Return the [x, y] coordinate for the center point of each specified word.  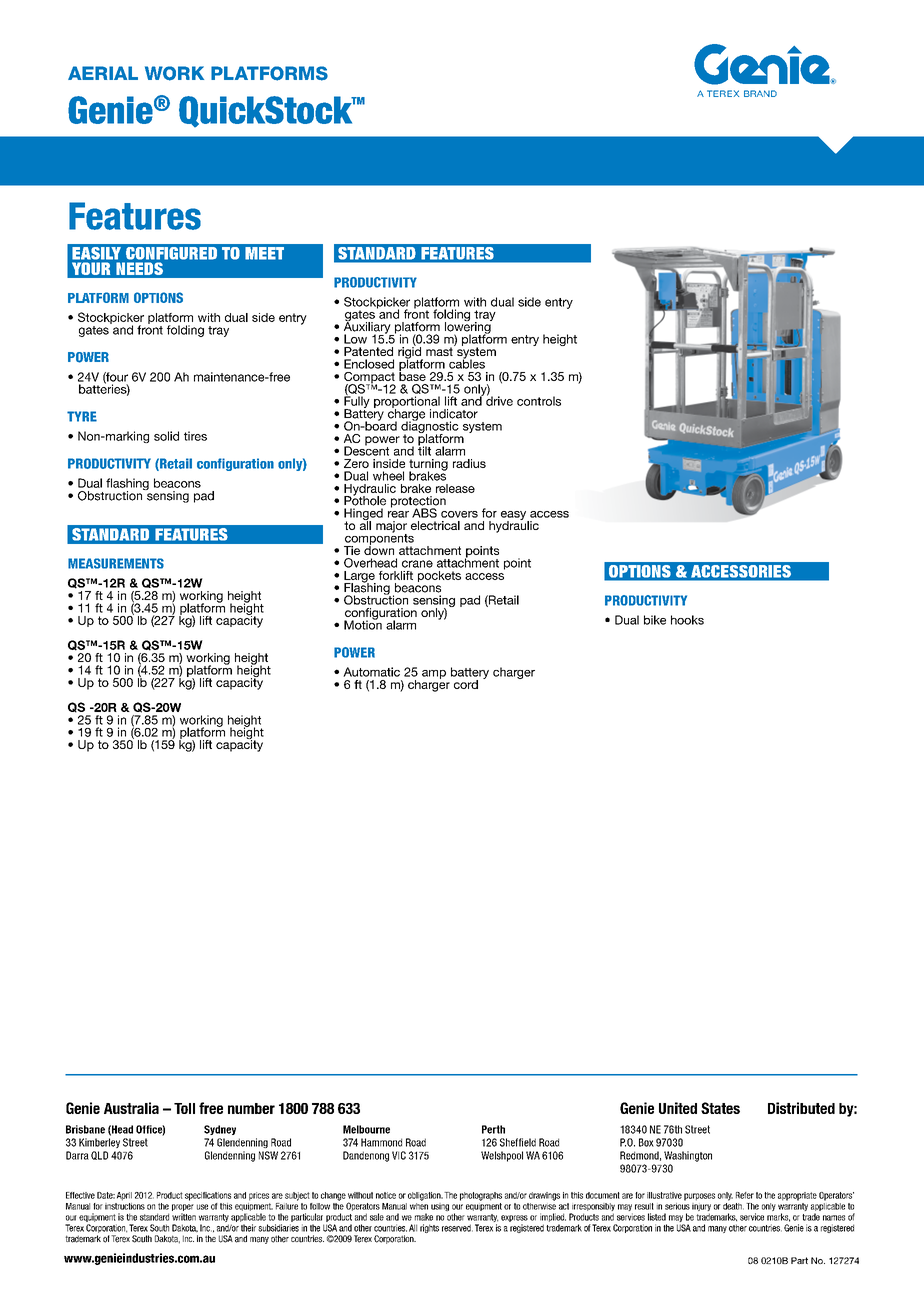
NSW [268, 1155]
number [251, 1108]
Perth [493, 1129]
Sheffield [518, 1142]
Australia [131, 1108]
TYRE [82, 416]
